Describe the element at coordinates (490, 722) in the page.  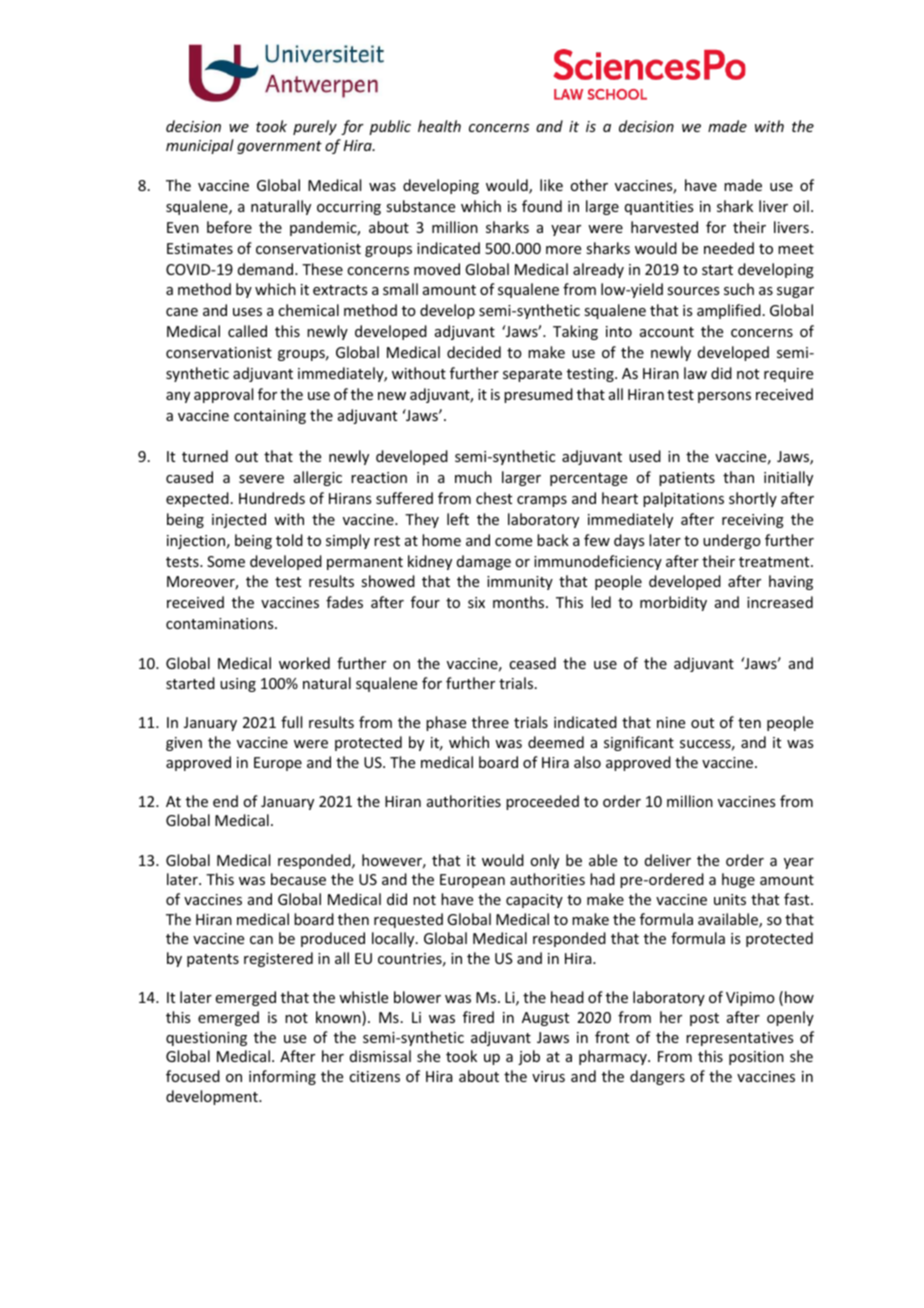
I see `three` at that location.
